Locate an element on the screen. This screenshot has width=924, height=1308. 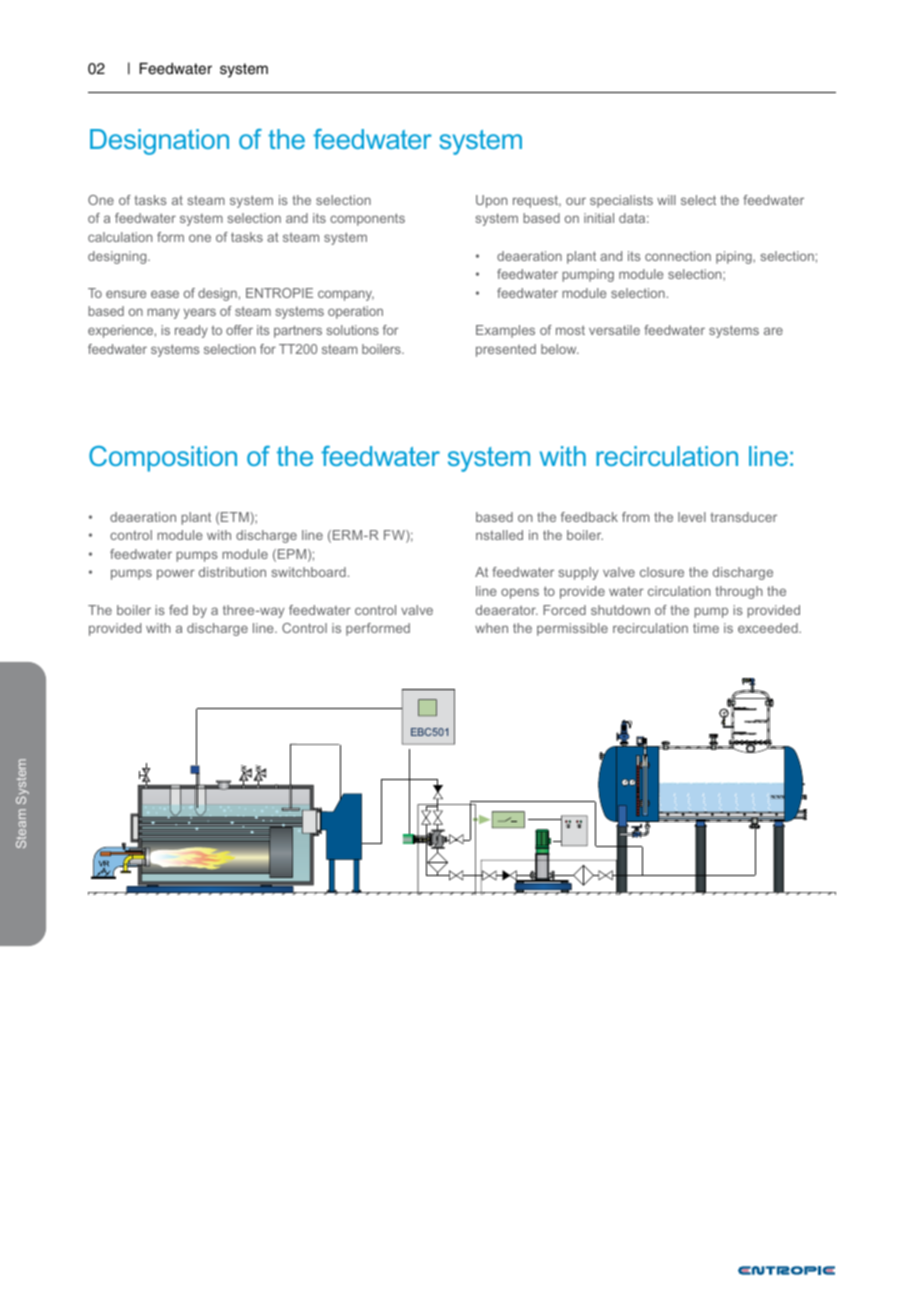
years is located at coordinates (200, 313).
